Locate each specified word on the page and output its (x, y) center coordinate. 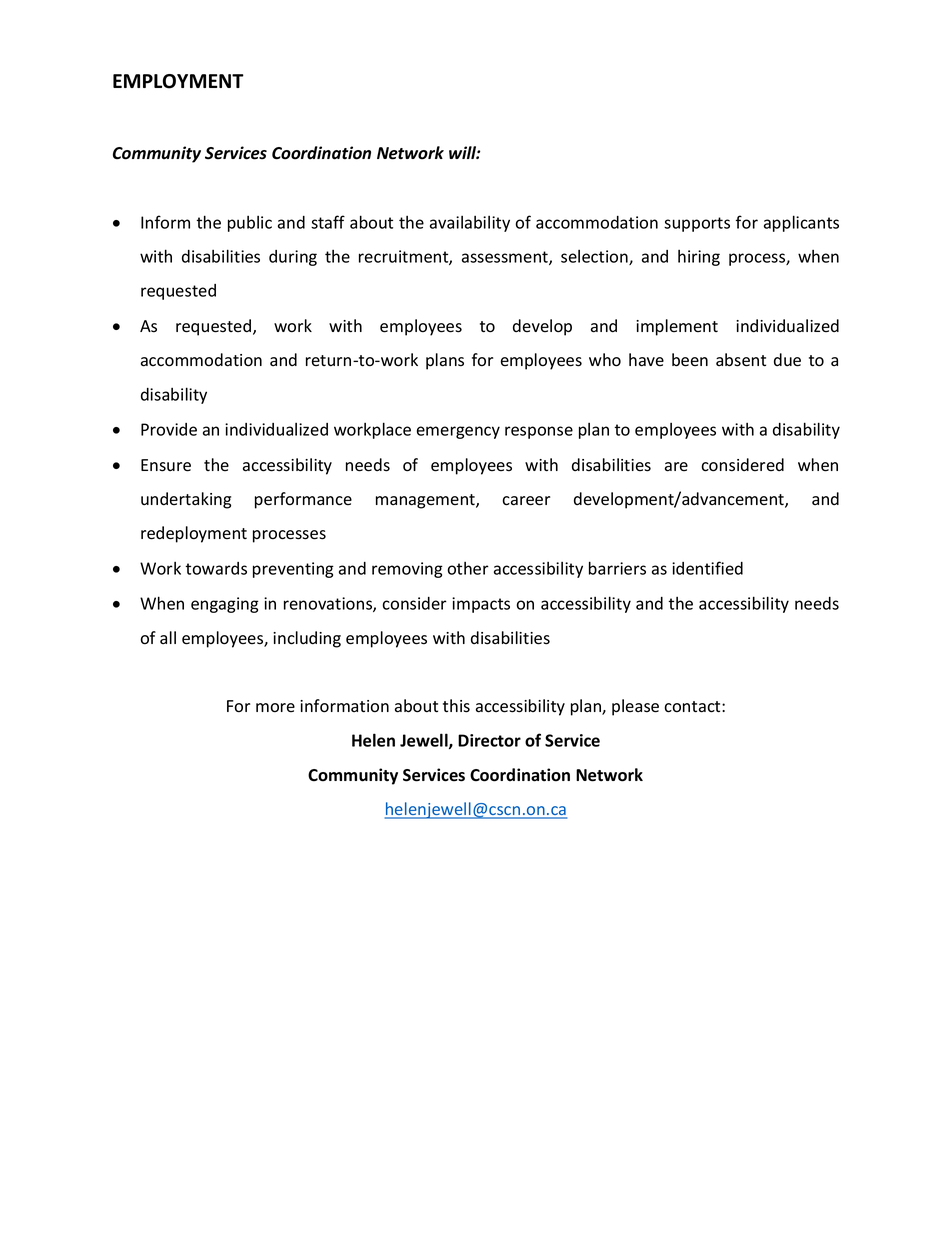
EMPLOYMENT (178, 81)
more (275, 708)
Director (489, 740)
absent (741, 360)
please (635, 707)
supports (697, 224)
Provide (169, 429)
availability (470, 224)
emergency (458, 432)
